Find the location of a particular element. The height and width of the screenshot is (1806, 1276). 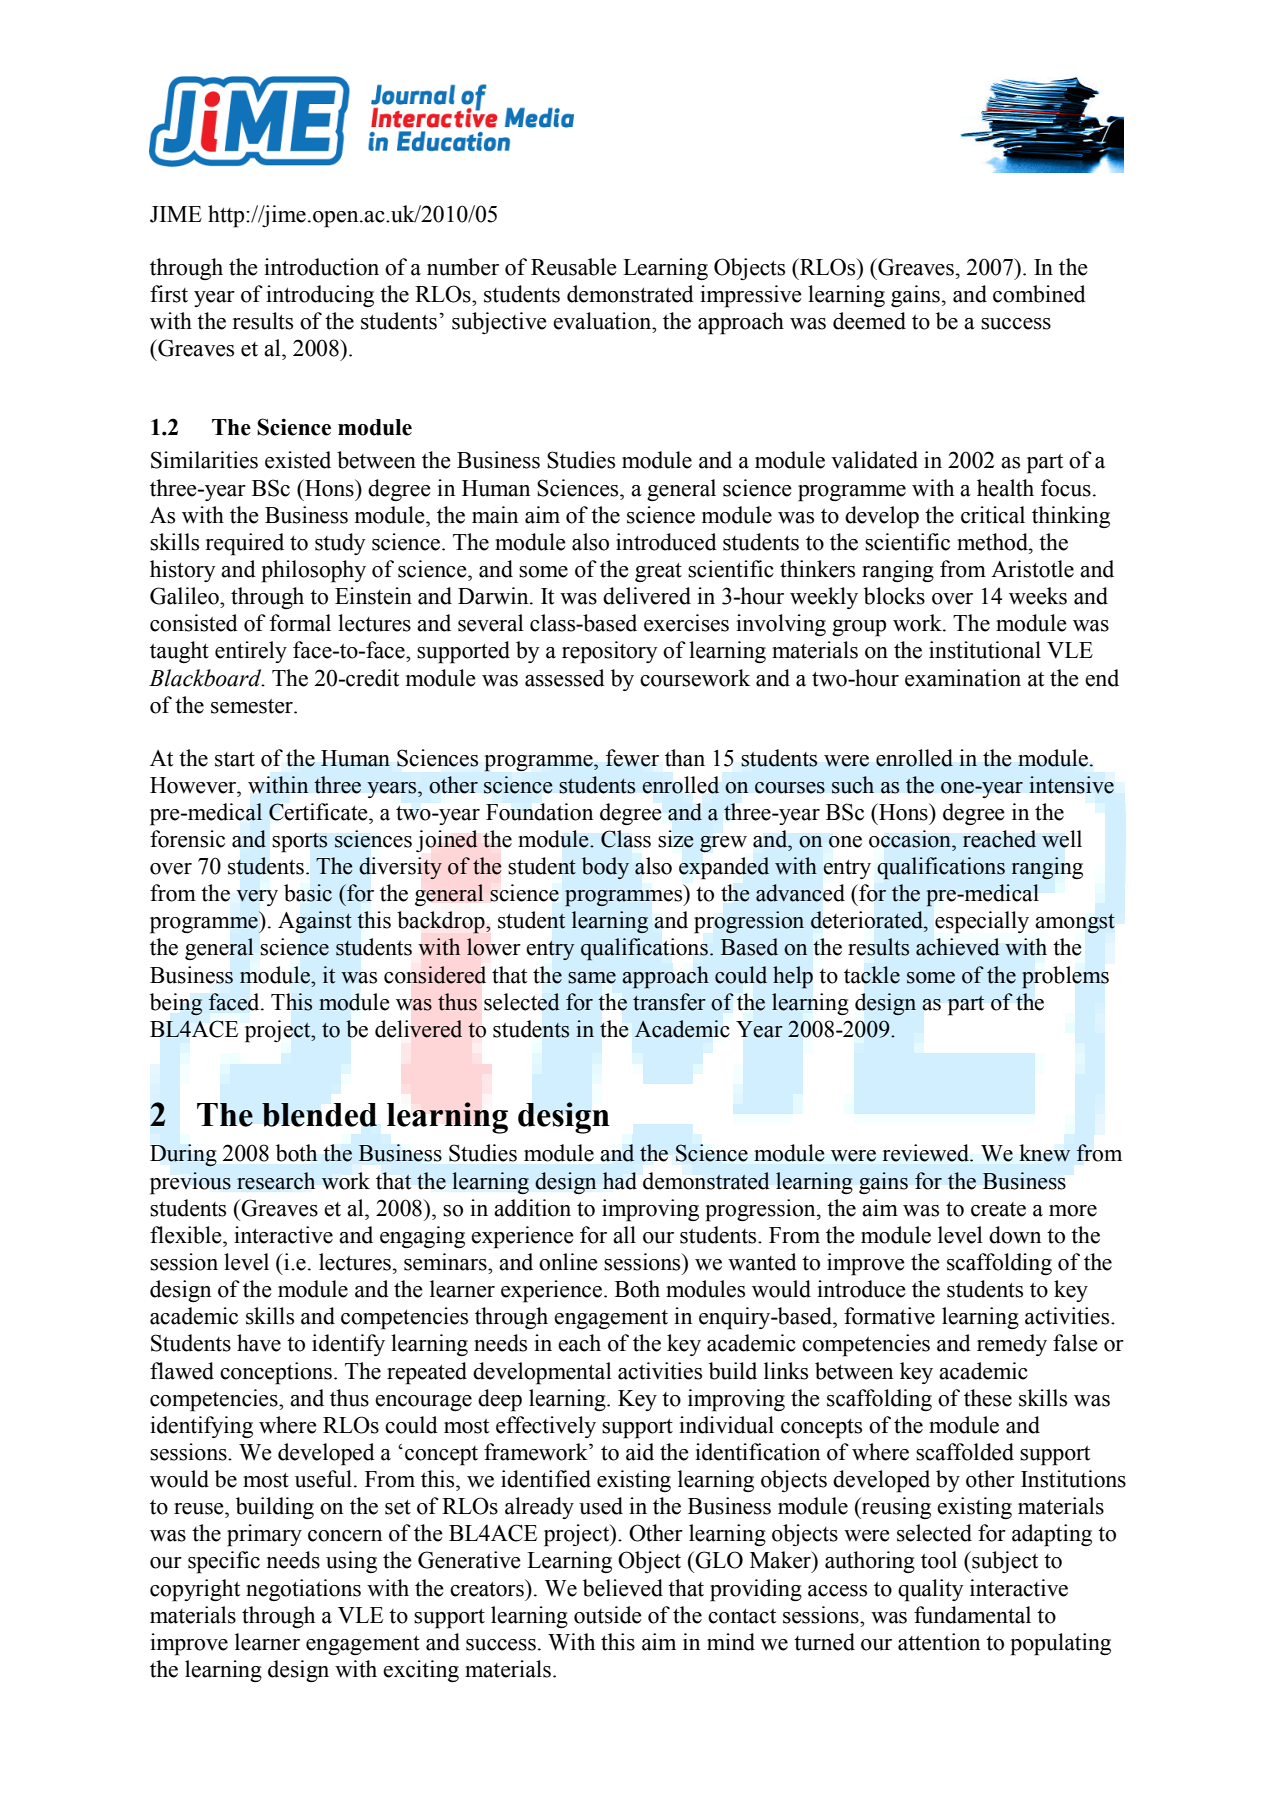

have is located at coordinates (259, 1343).
